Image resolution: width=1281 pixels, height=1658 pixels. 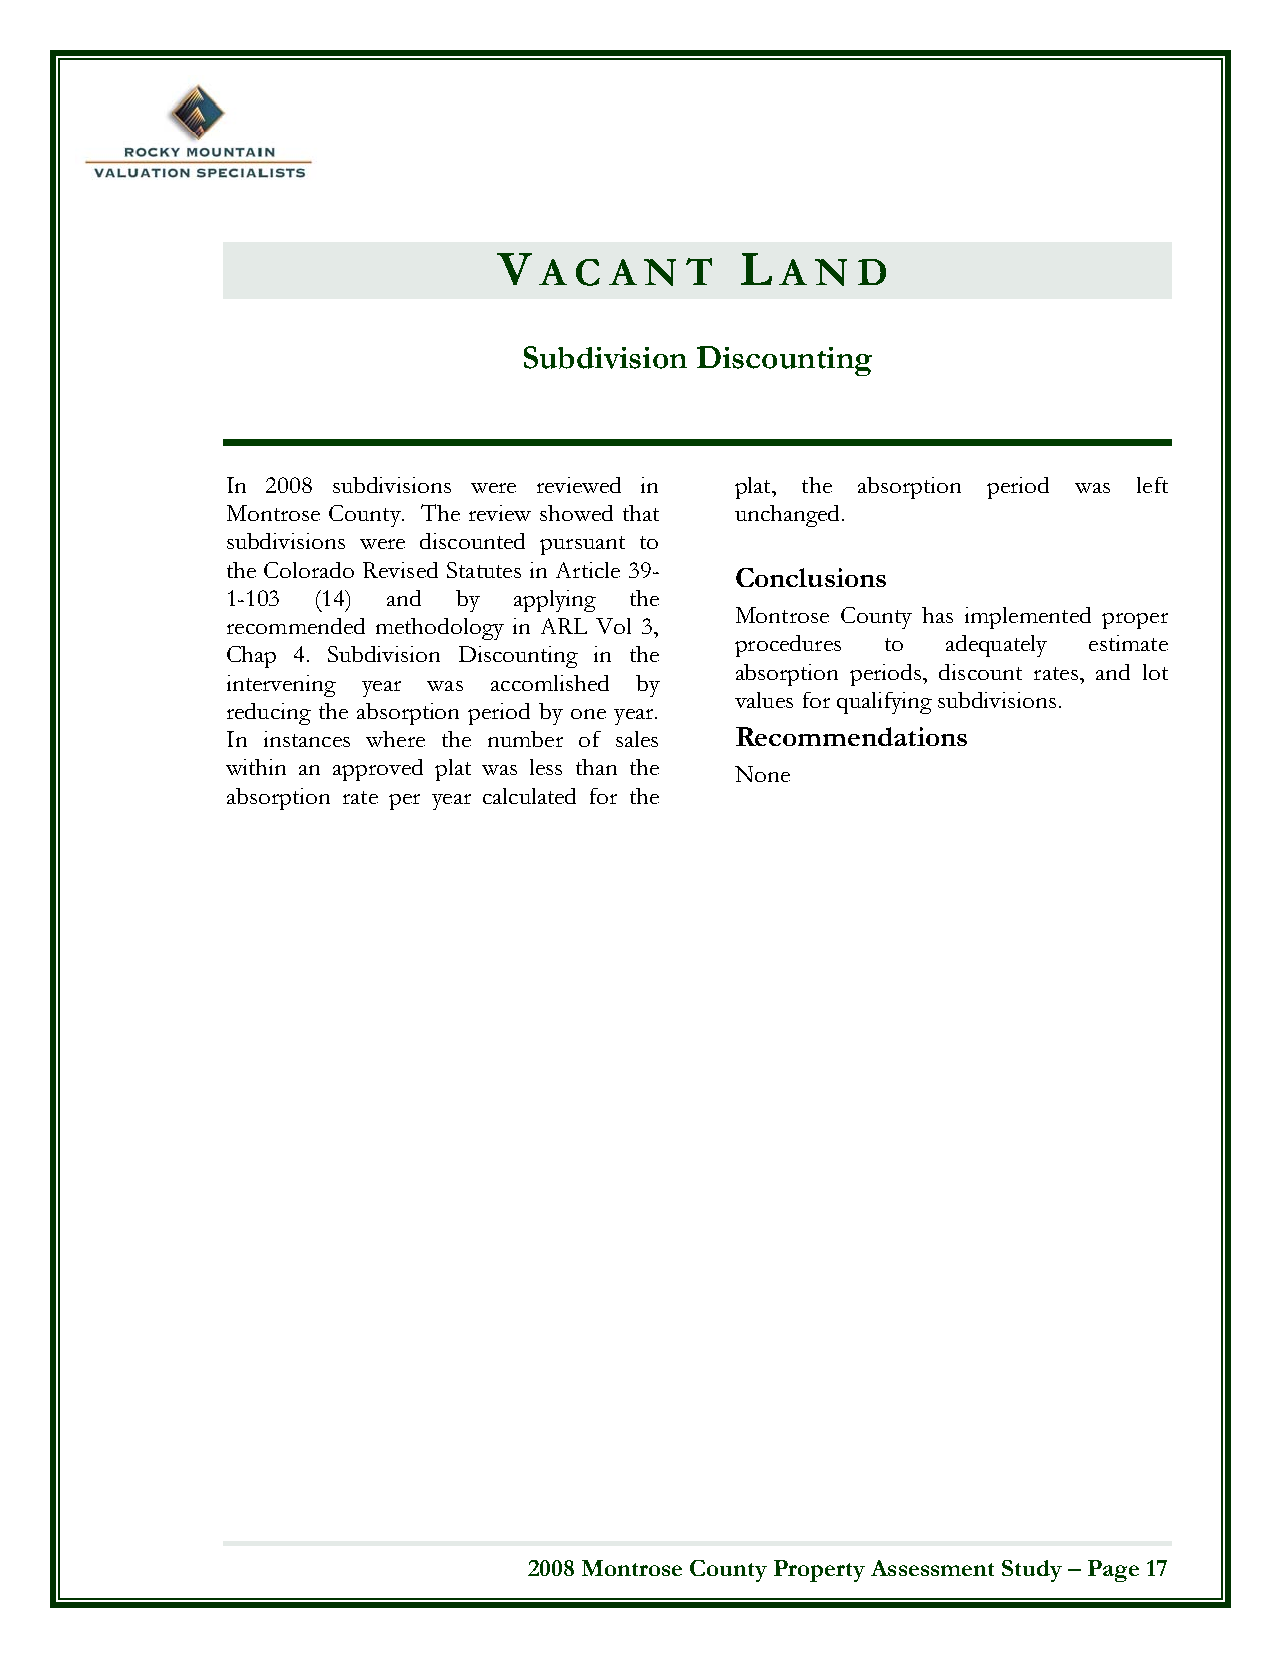 What do you see at coordinates (932, 1568) in the document?
I see `Assessment` at bounding box center [932, 1568].
